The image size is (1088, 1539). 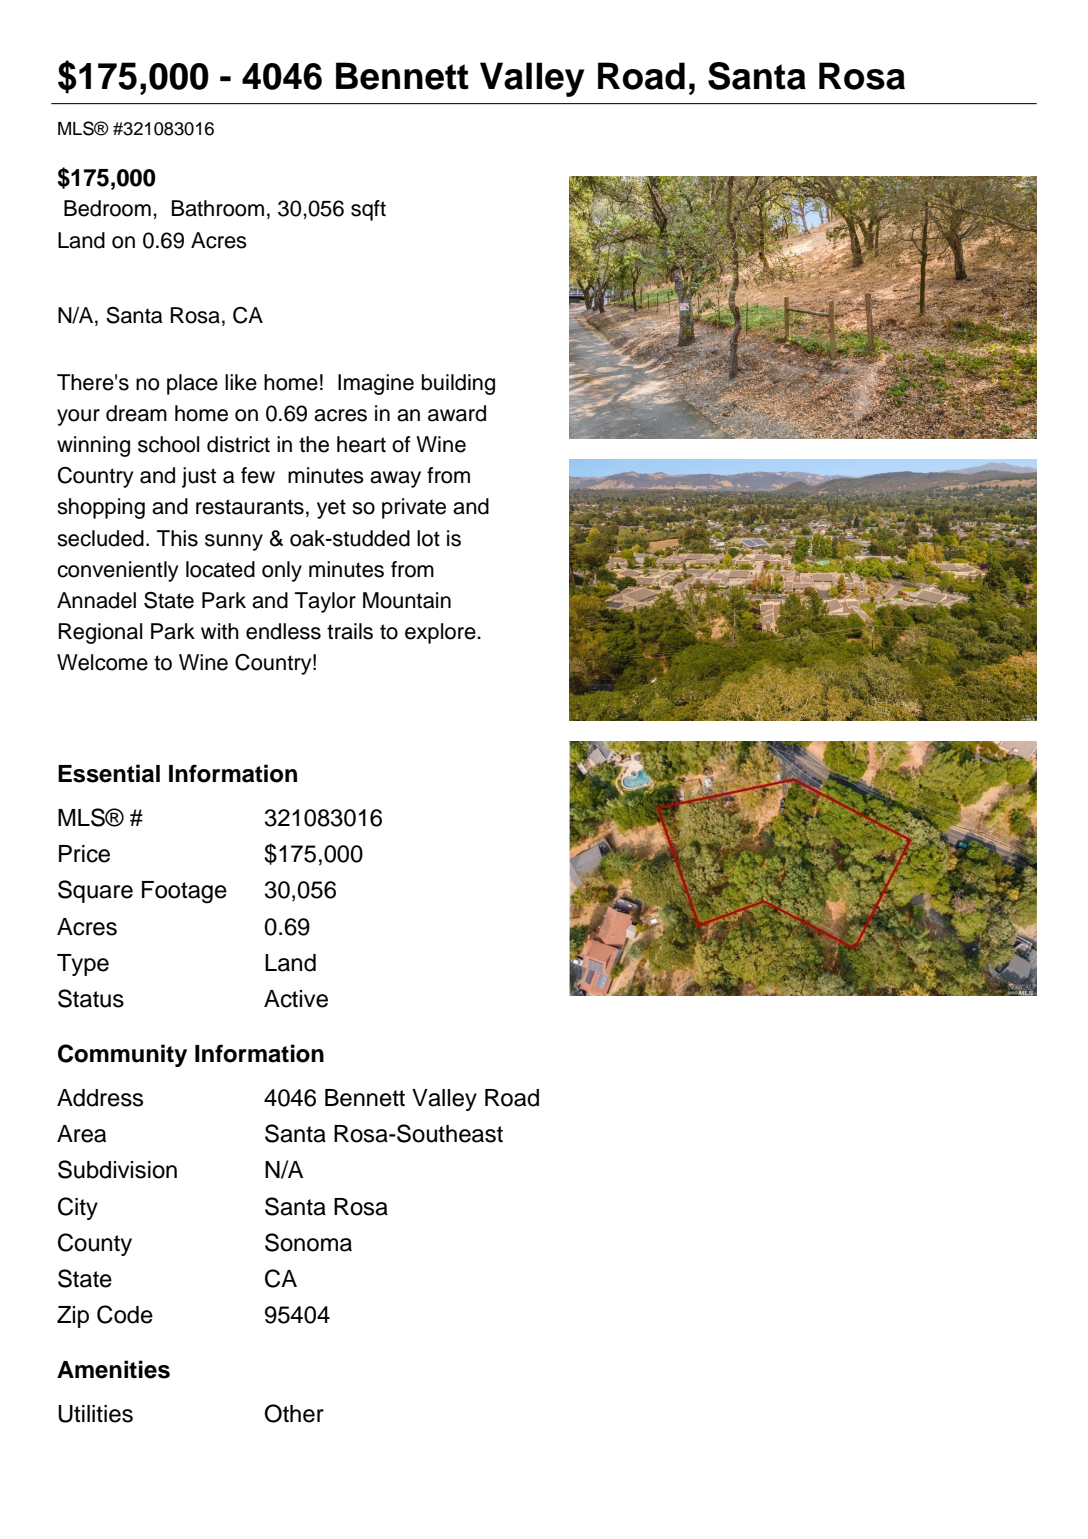 What do you see at coordinates (107, 208) in the image?
I see `Bedroom` at bounding box center [107, 208].
